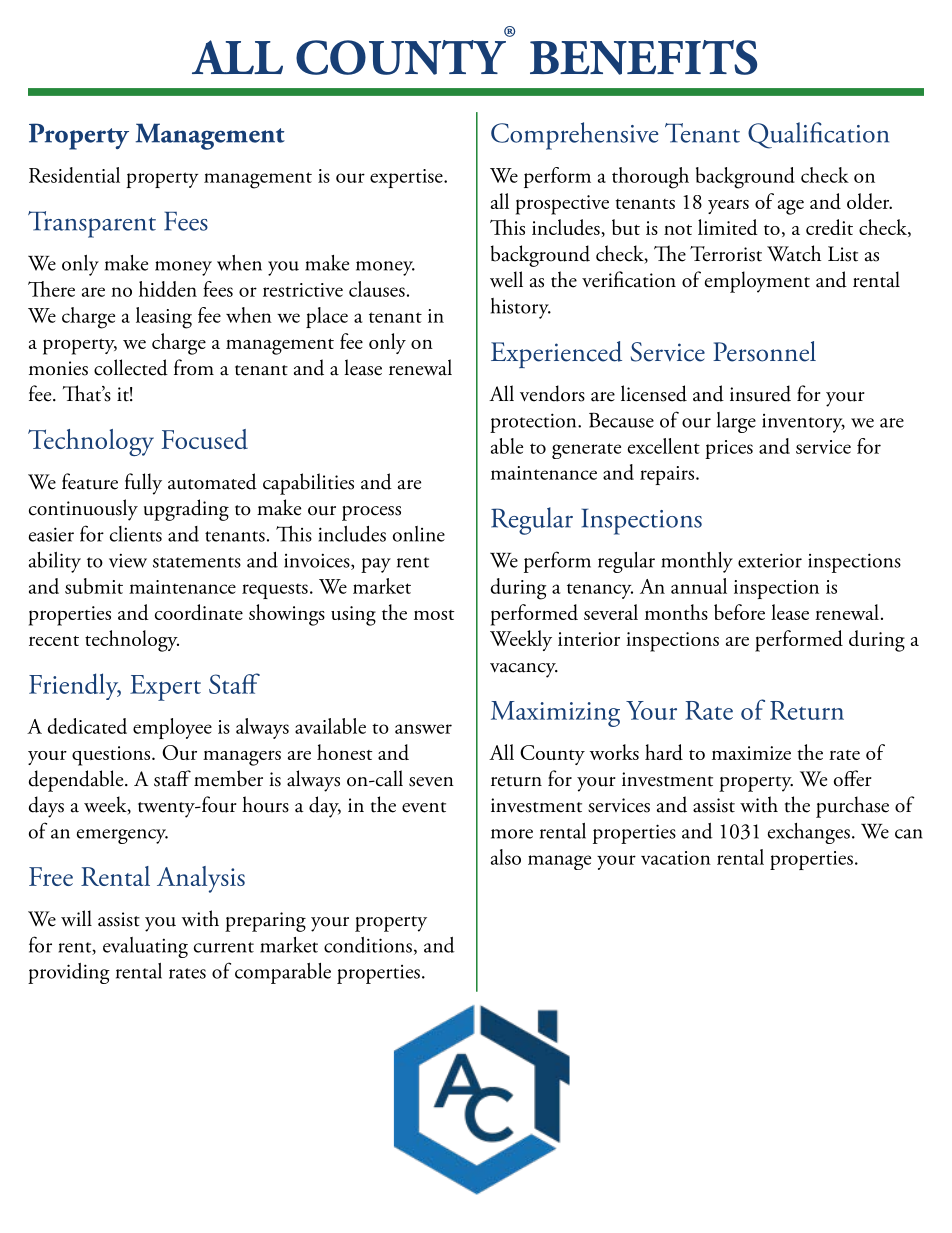 This screenshot has width=952, height=1233. Describe the element at coordinates (574, 136) in the screenshot. I see `Comprehensive` at that location.
